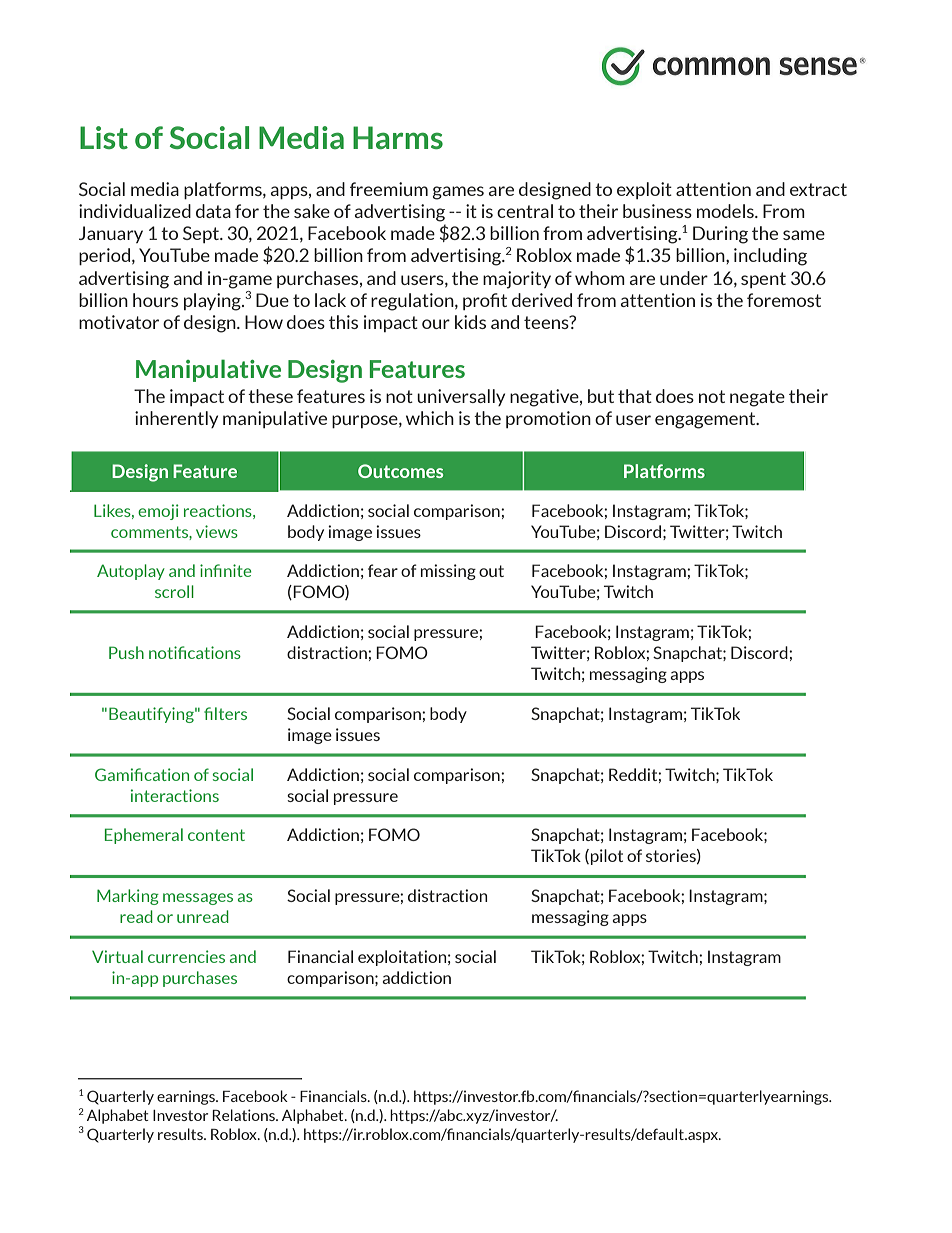 The height and width of the page is (1233, 952). Describe the element at coordinates (186, 956) in the page. I see `currencies` at that location.
